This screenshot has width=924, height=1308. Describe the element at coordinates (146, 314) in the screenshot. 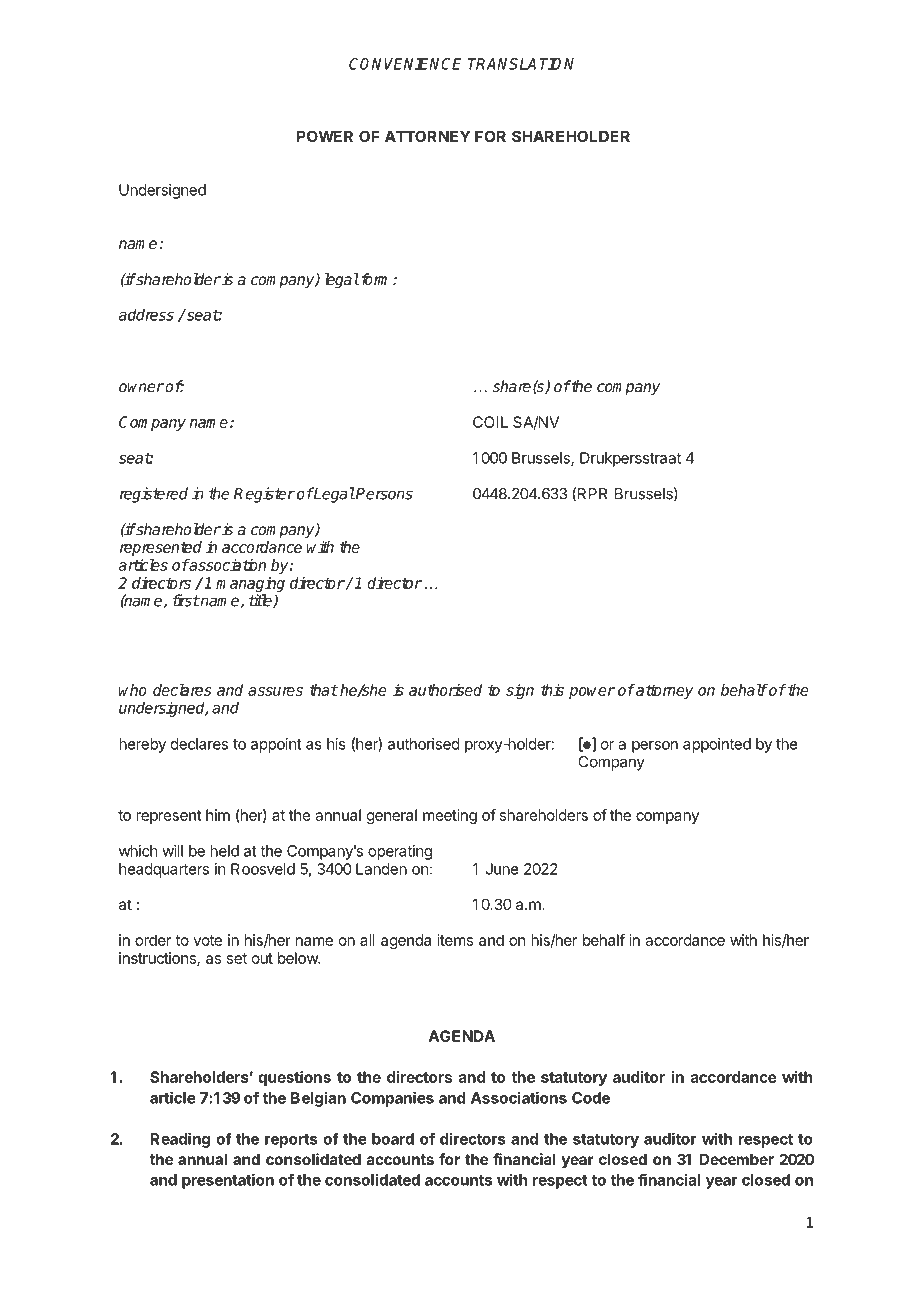

I see `address` at that location.
